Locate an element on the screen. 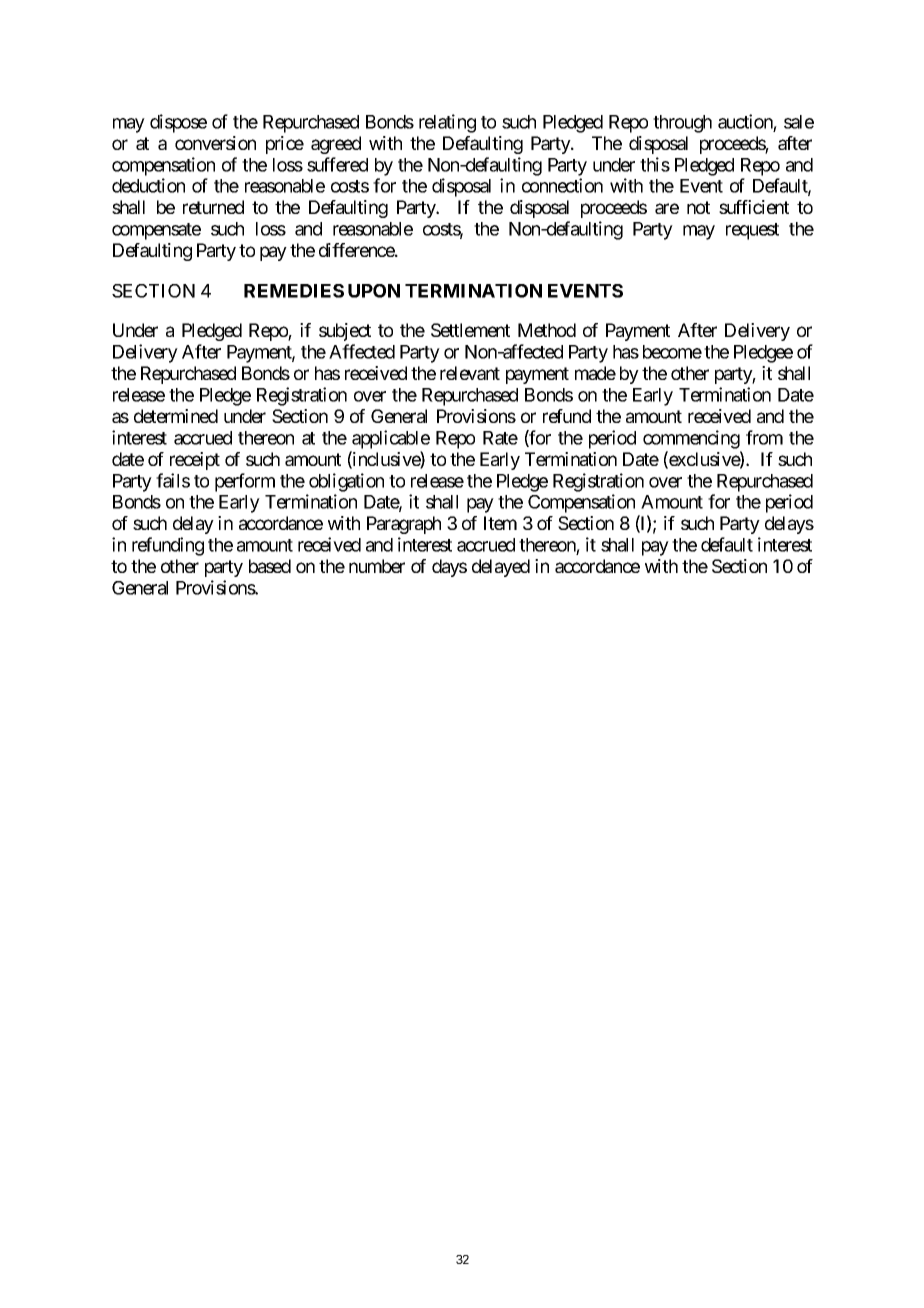  based is located at coordinates (270, 566).
